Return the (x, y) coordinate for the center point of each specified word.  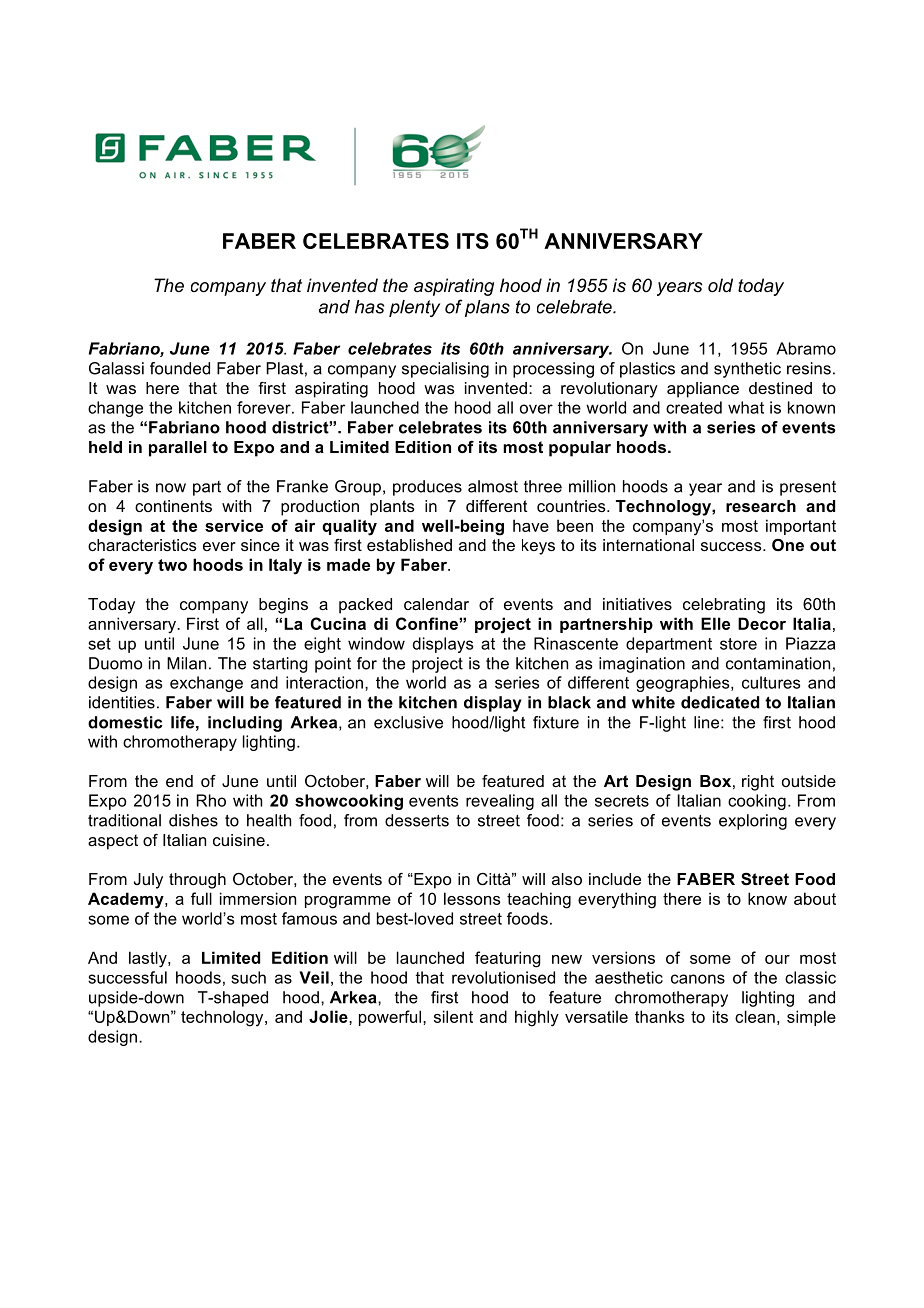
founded (180, 368)
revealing (500, 802)
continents (173, 506)
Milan (186, 663)
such (248, 977)
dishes (193, 820)
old (720, 285)
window (376, 643)
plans (487, 308)
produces (427, 488)
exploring (753, 822)
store (738, 644)
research (761, 506)
